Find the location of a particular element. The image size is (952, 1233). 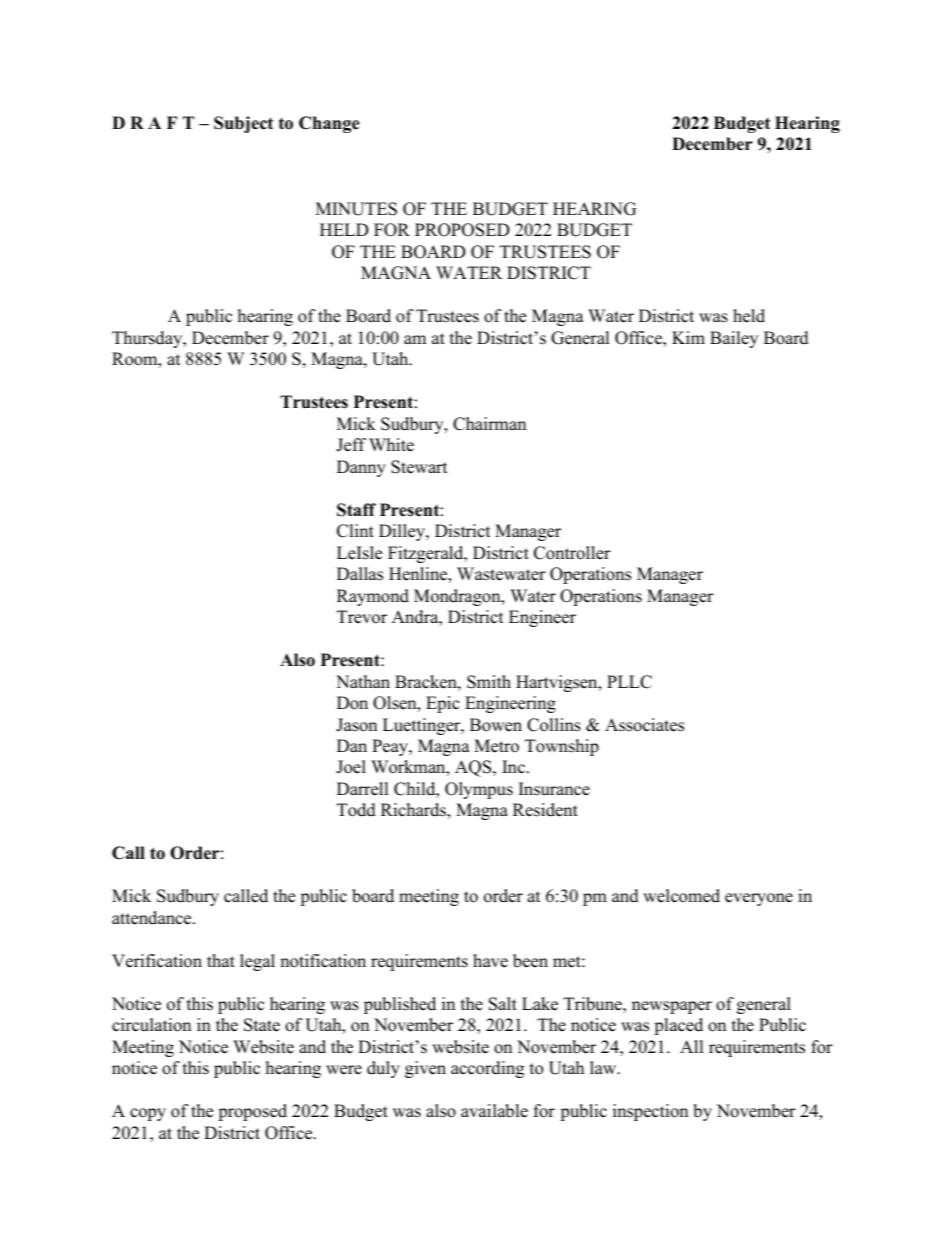

copy is located at coordinates (148, 1114).
